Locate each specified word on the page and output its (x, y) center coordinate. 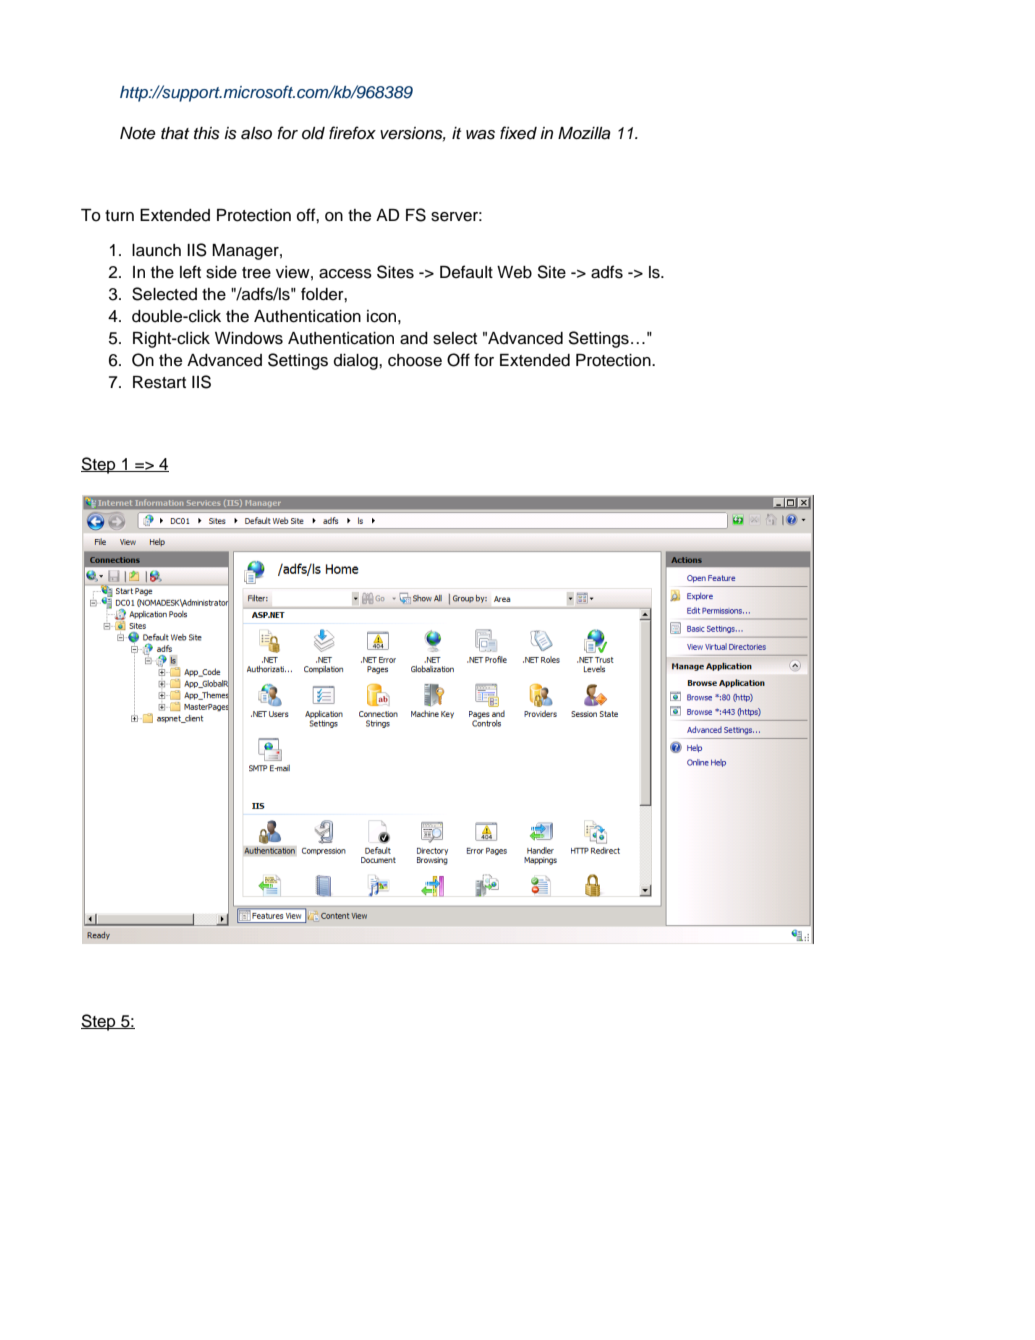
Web (514, 272)
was (480, 135)
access (345, 274)
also (256, 133)
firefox (352, 132)
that (175, 133)
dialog (357, 362)
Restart (159, 382)
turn (119, 216)
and (414, 338)
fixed (518, 133)
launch (156, 250)
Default (466, 272)
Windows (249, 338)
